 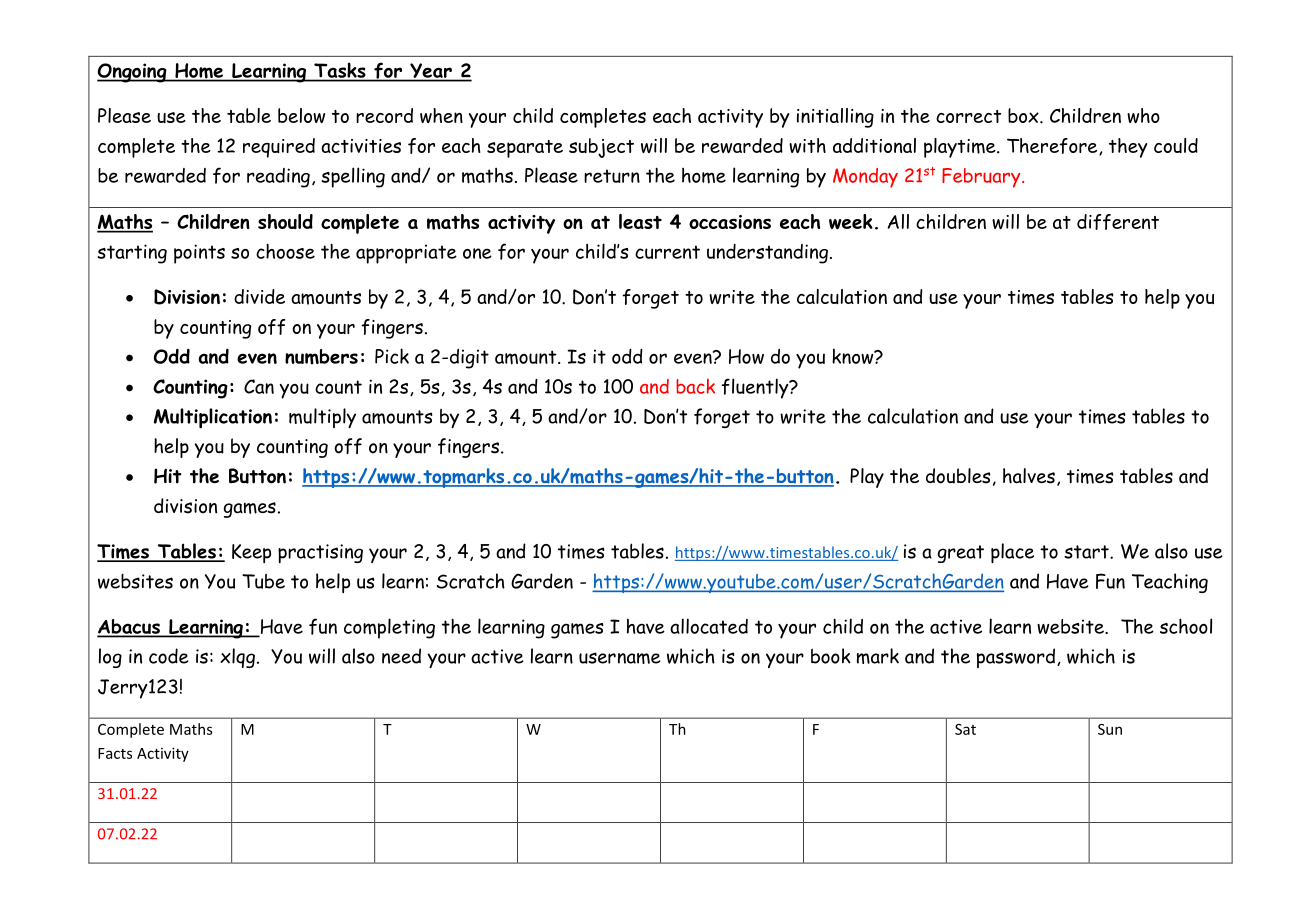 I want to click on Multiplication, so click(x=213, y=418).
